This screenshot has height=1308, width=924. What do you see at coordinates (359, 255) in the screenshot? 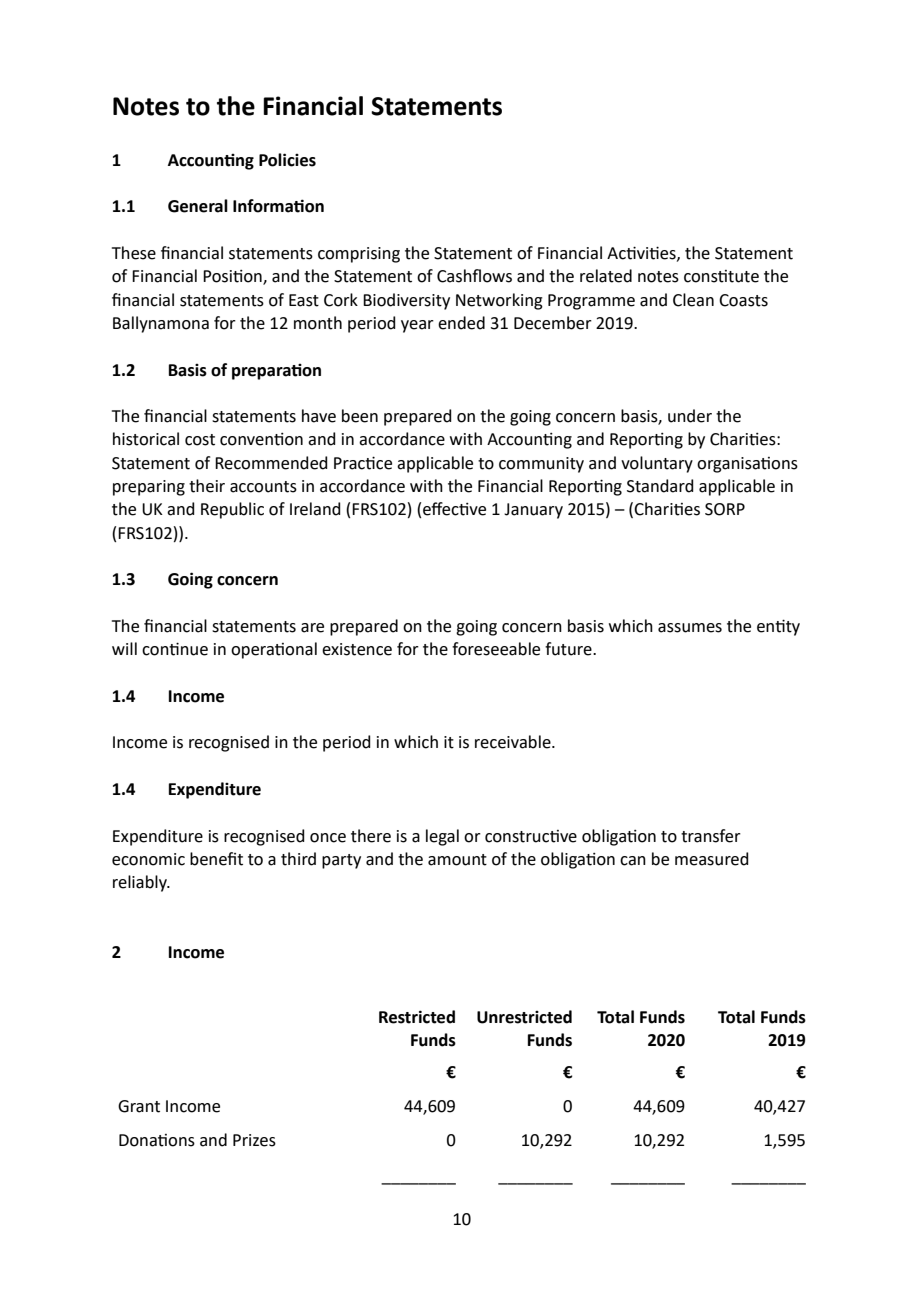
I see `comprising` at bounding box center [359, 255].
